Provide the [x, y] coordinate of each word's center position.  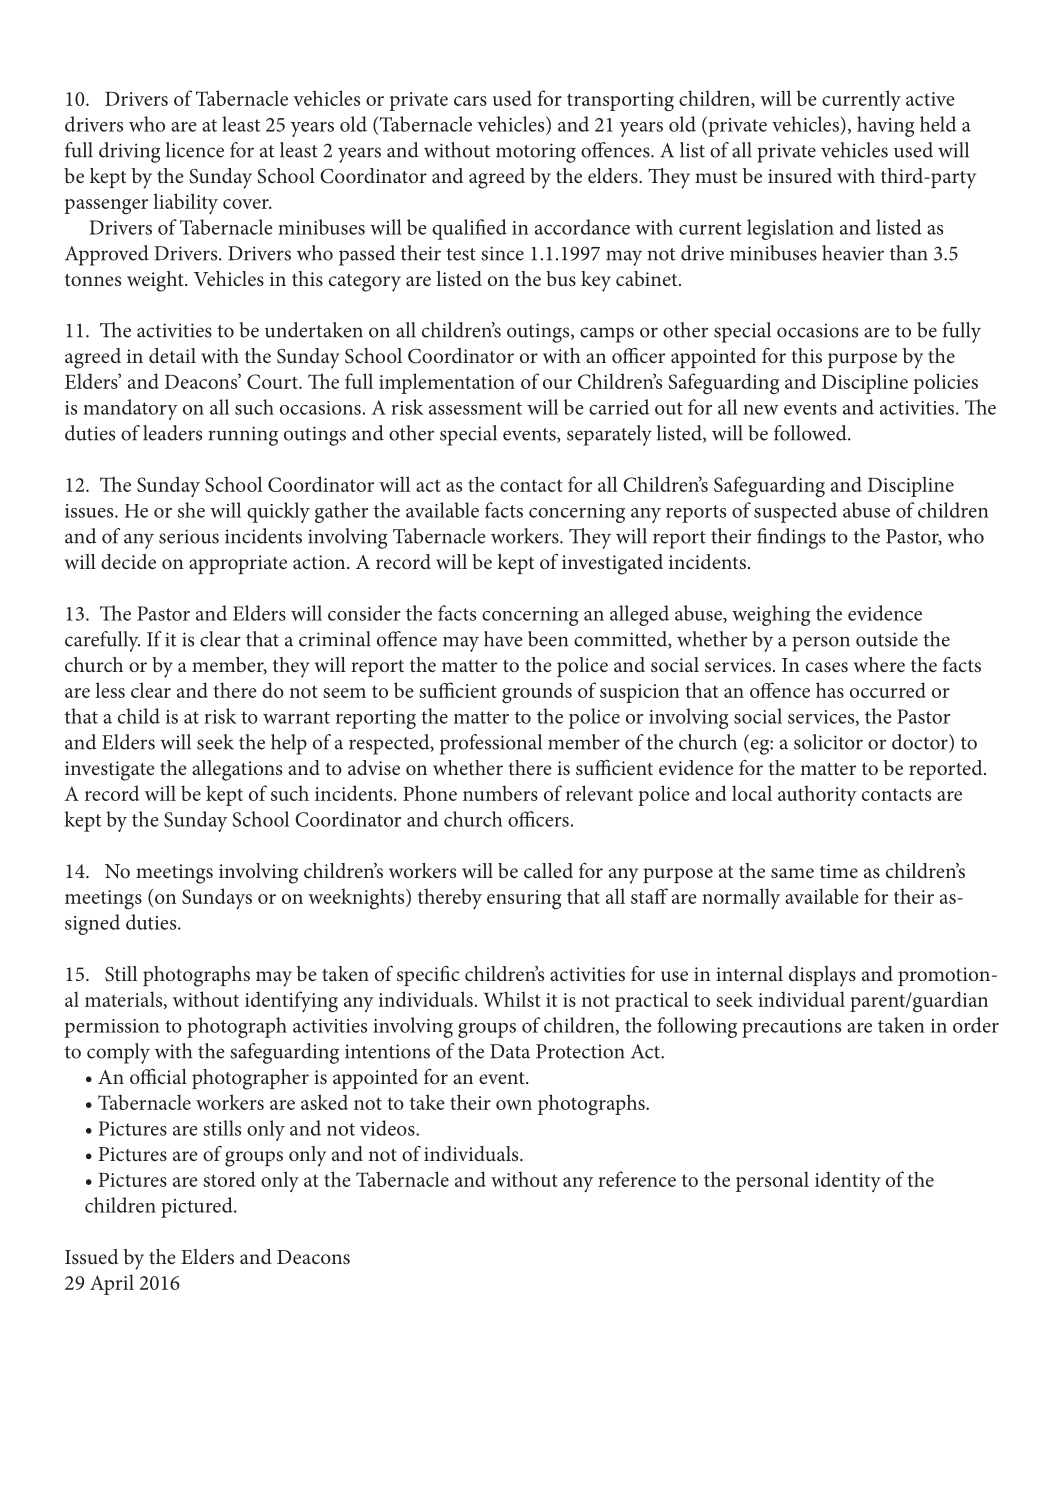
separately [609, 435]
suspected [795, 512]
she [191, 510]
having [886, 126]
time [839, 871]
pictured [198, 1207]
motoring [536, 153]
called [548, 870]
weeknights [357, 899]
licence [195, 150]
